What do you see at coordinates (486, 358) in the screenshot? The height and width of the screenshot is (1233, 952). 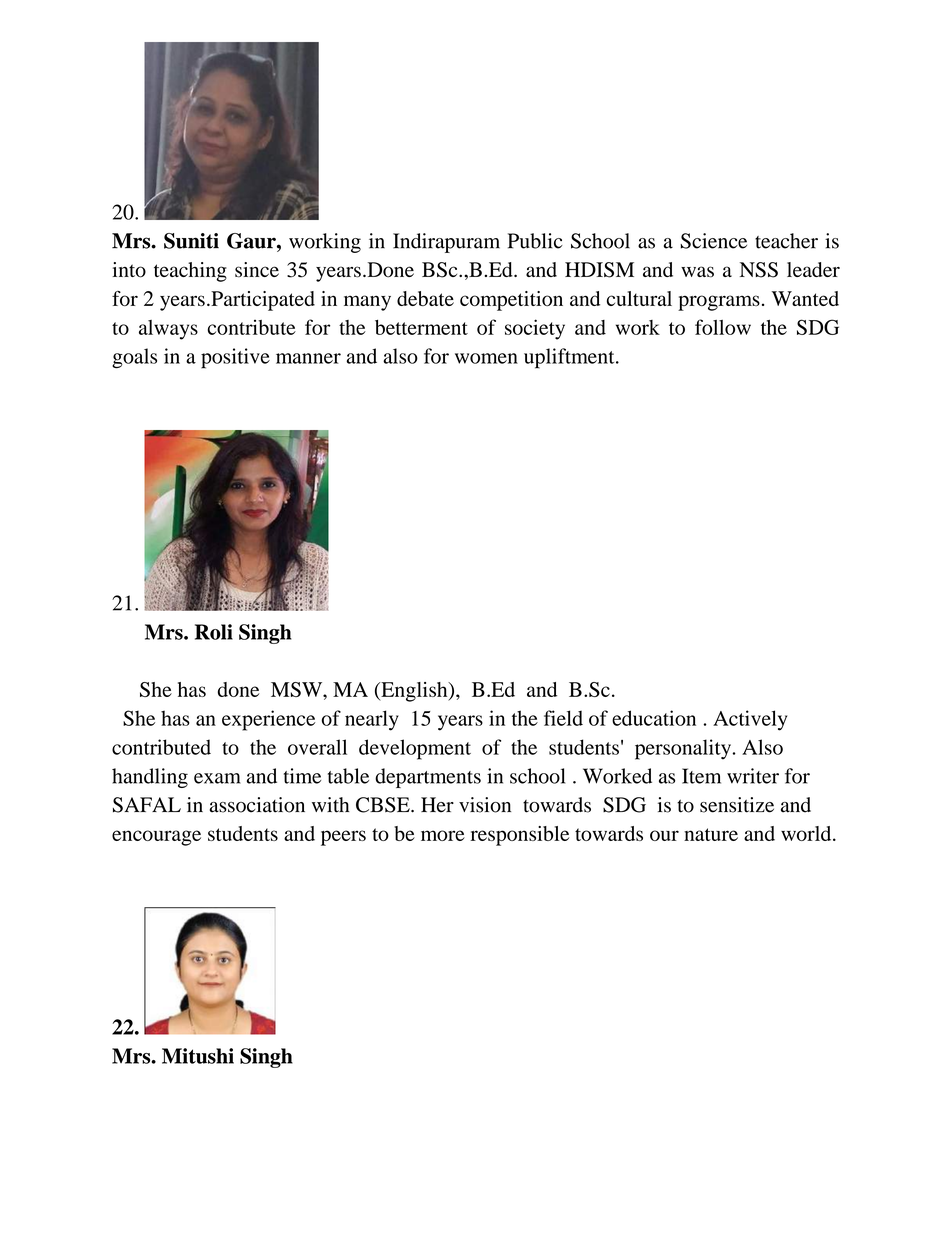 I see `women` at bounding box center [486, 358].
